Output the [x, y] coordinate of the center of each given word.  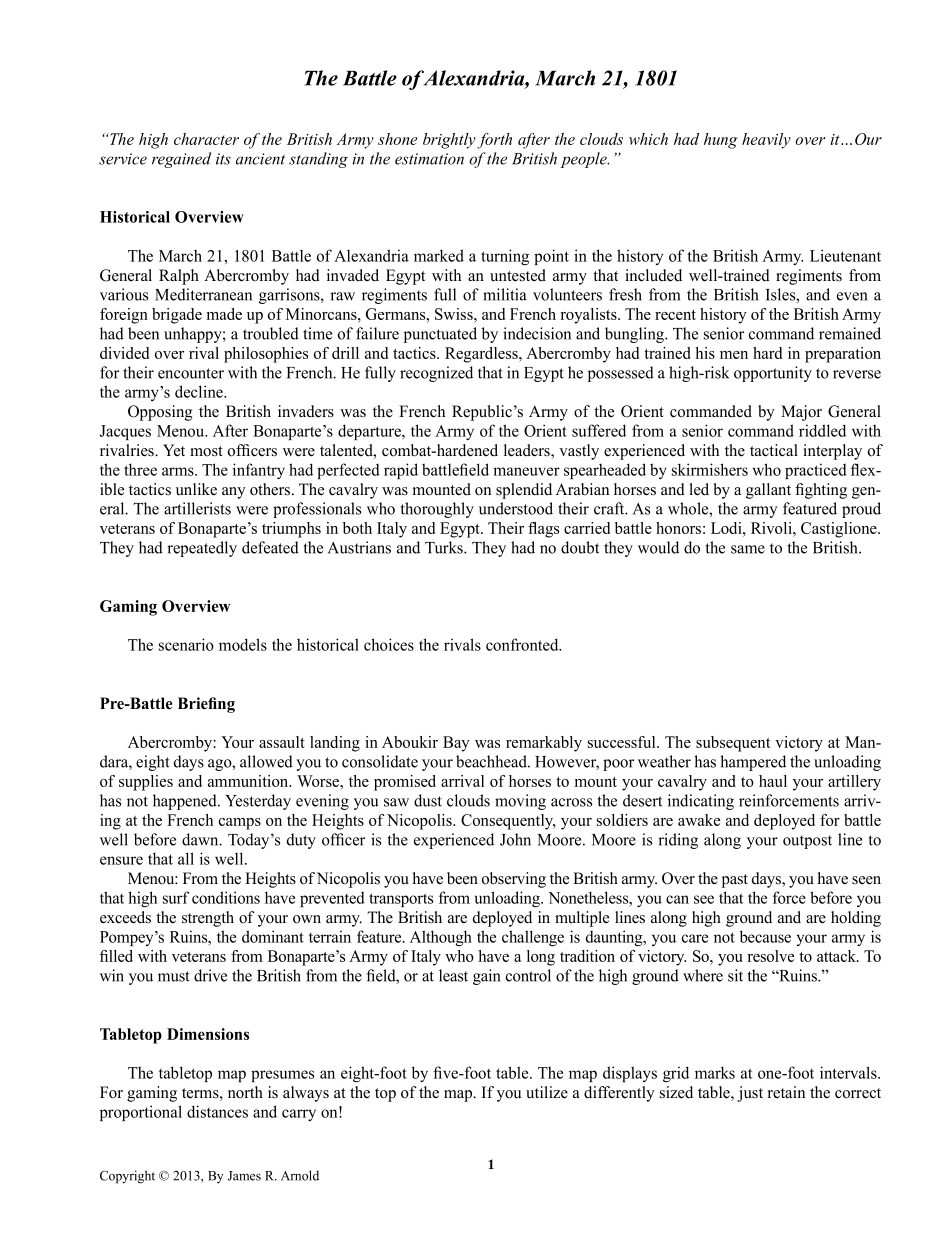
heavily [766, 141]
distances [217, 1111]
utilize [547, 1092]
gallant [768, 491]
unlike [196, 489]
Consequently [508, 822]
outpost [807, 842]
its [223, 159]
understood [516, 508]
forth [494, 141]
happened [186, 802]
